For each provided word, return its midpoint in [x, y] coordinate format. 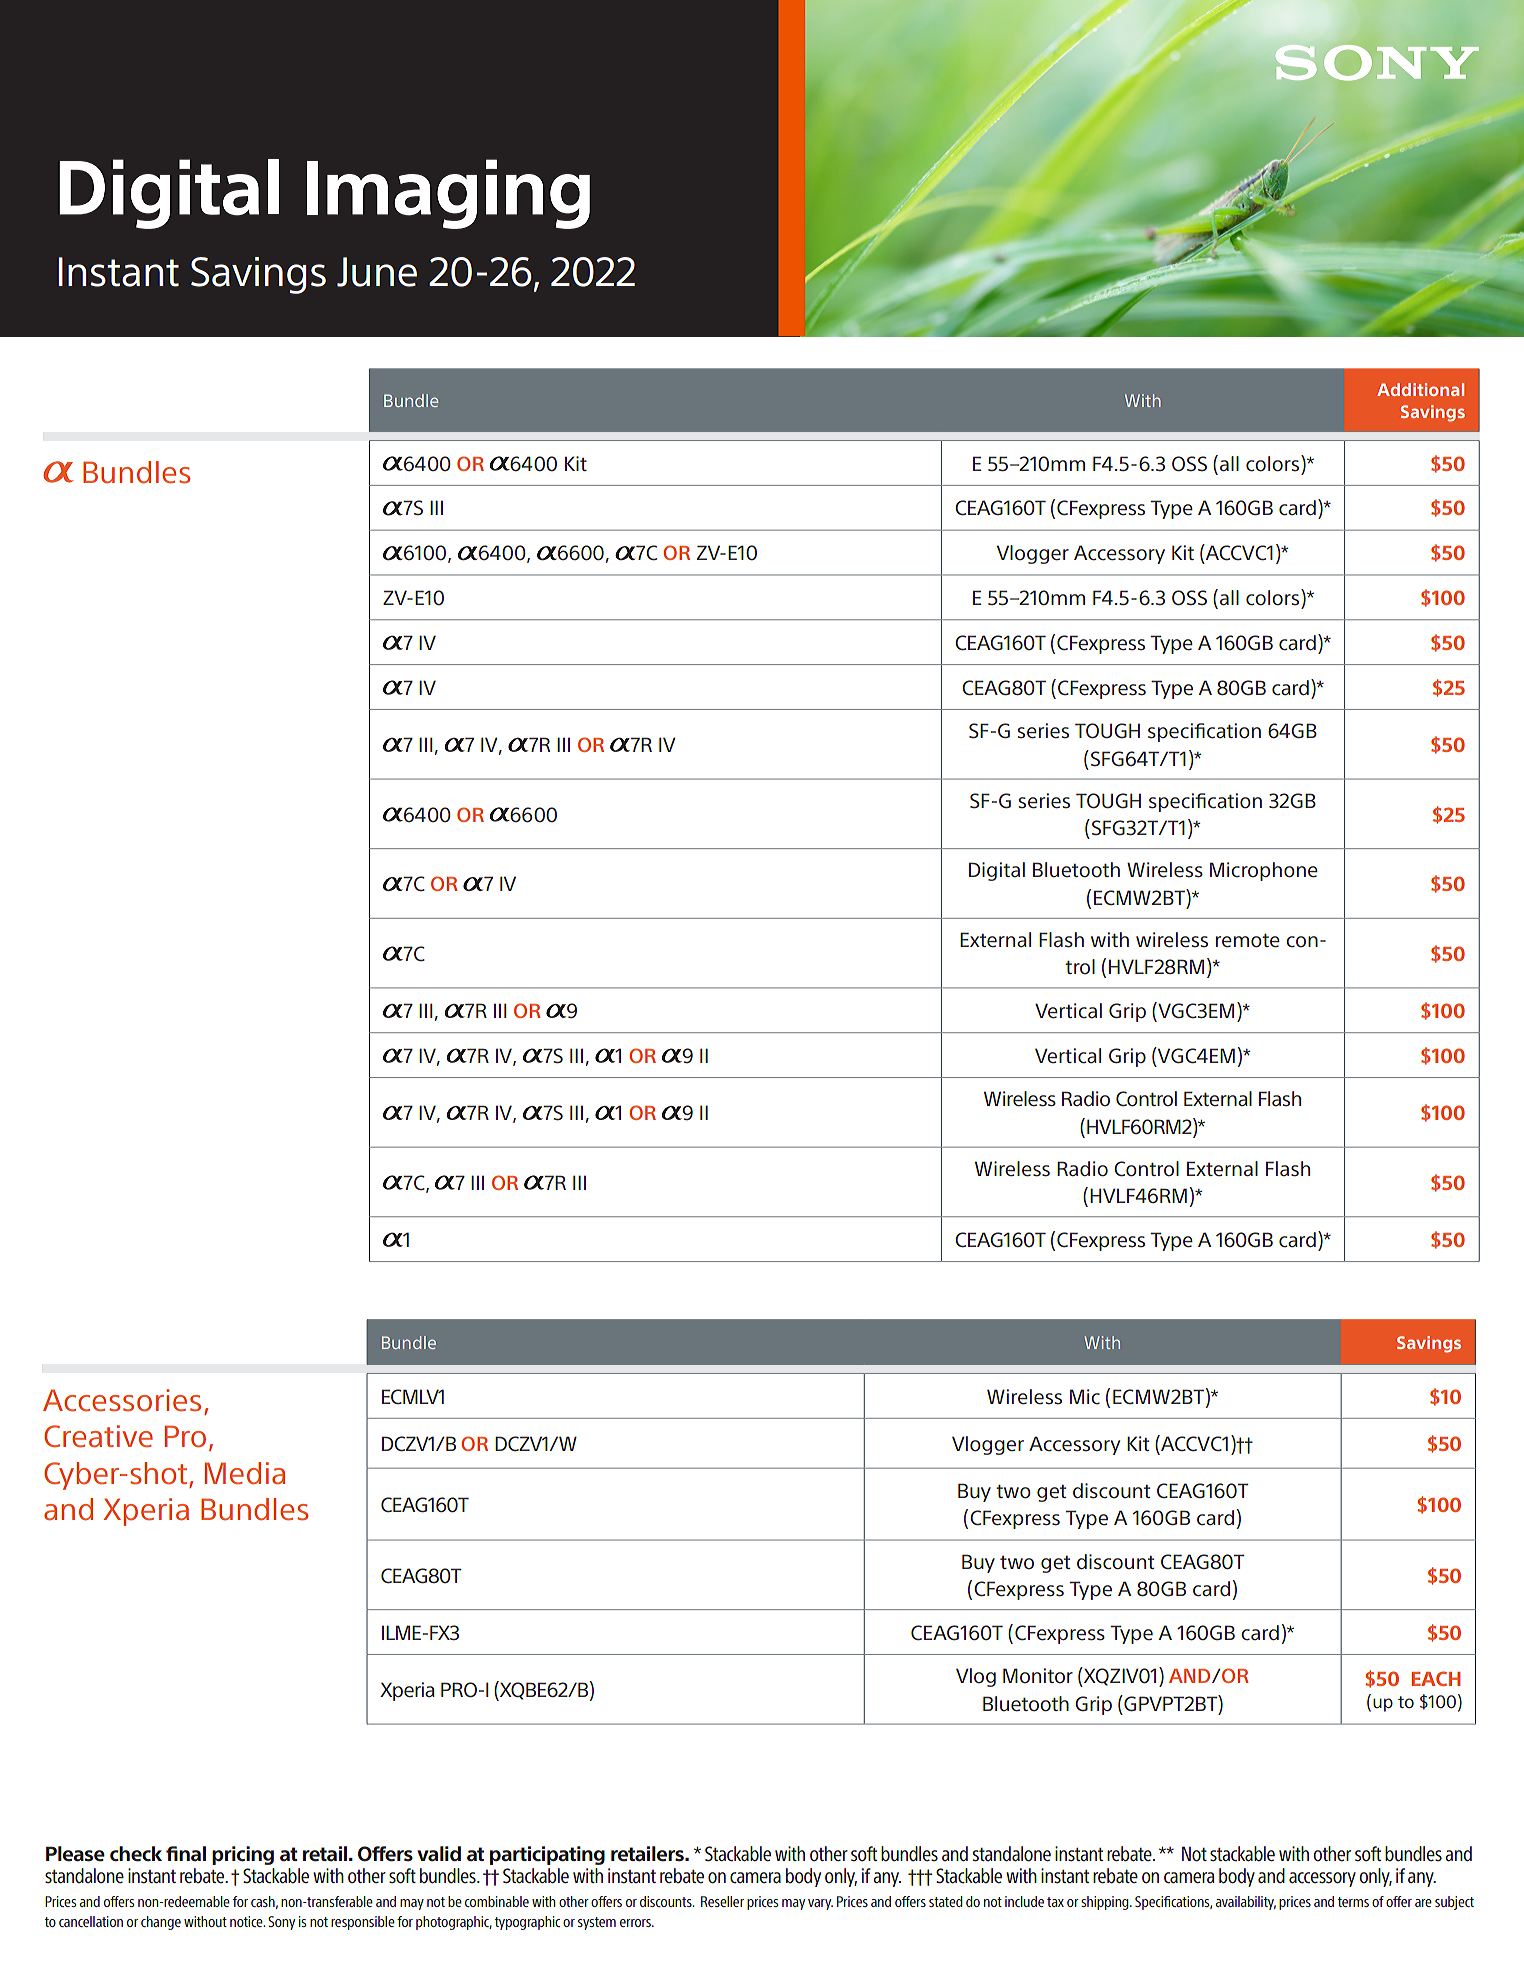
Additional [1420, 389]
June [377, 272]
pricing [243, 1855]
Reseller [722, 1901]
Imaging [448, 194]
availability [1246, 1903]
